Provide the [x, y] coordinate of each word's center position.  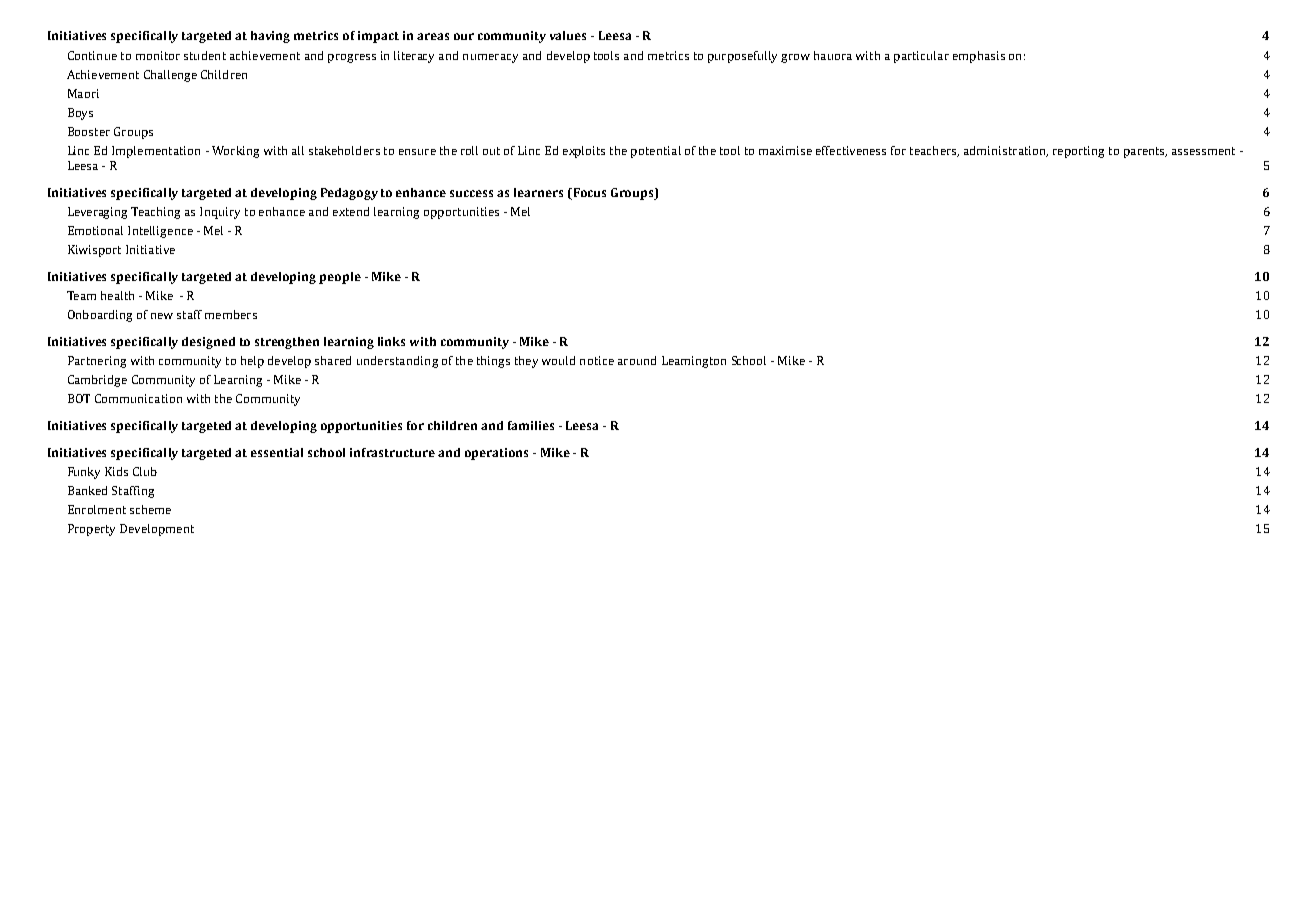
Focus [588, 192]
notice [597, 360]
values [568, 35]
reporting [1078, 152]
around [637, 360]
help [252, 362]
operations [496, 454]
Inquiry [220, 213]
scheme [150, 509]
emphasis [979, 57]
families [531, 425]
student [205, 55]
